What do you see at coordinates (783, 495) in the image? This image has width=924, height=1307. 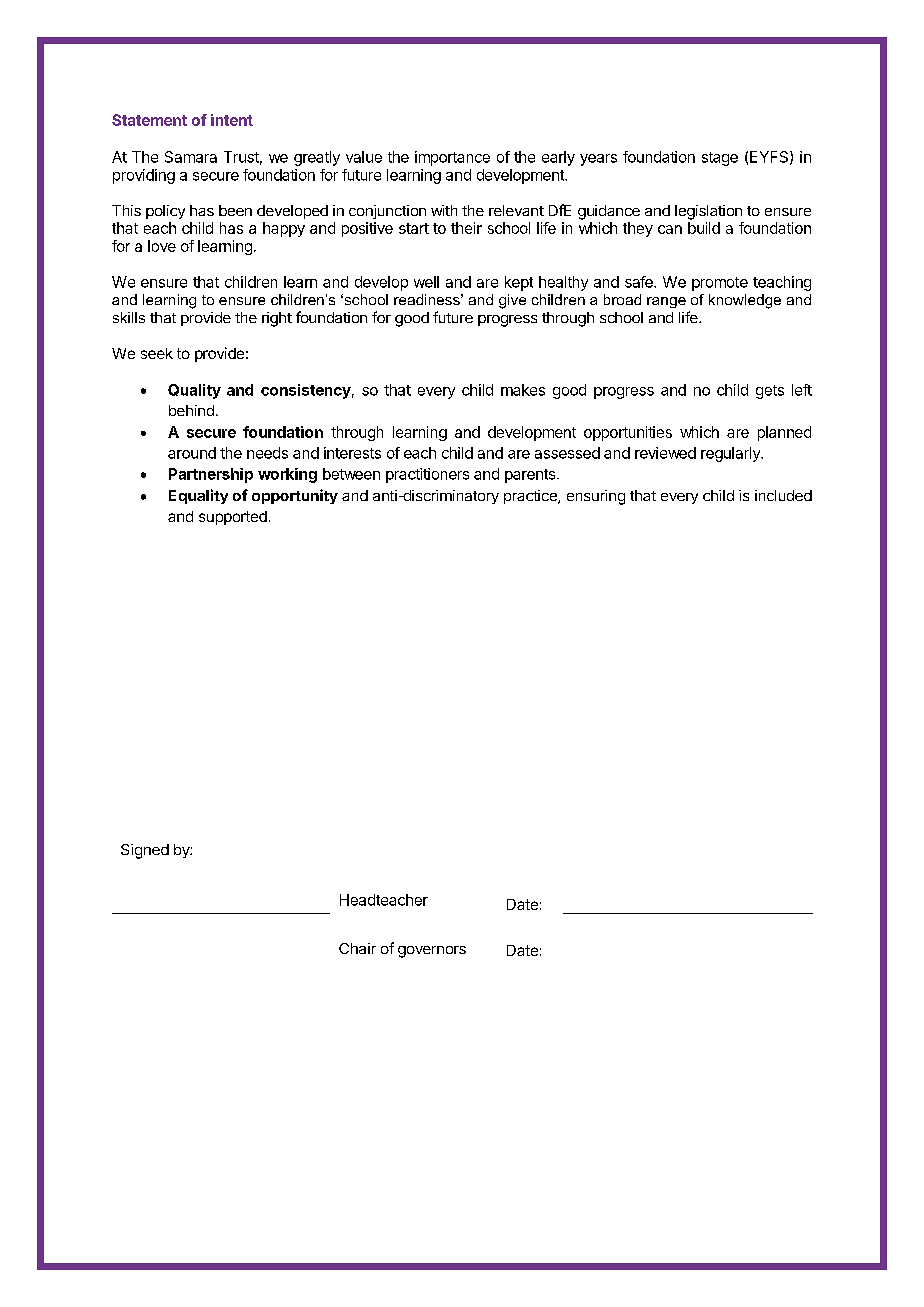 I see `included` at bounding box center [783, 495].
